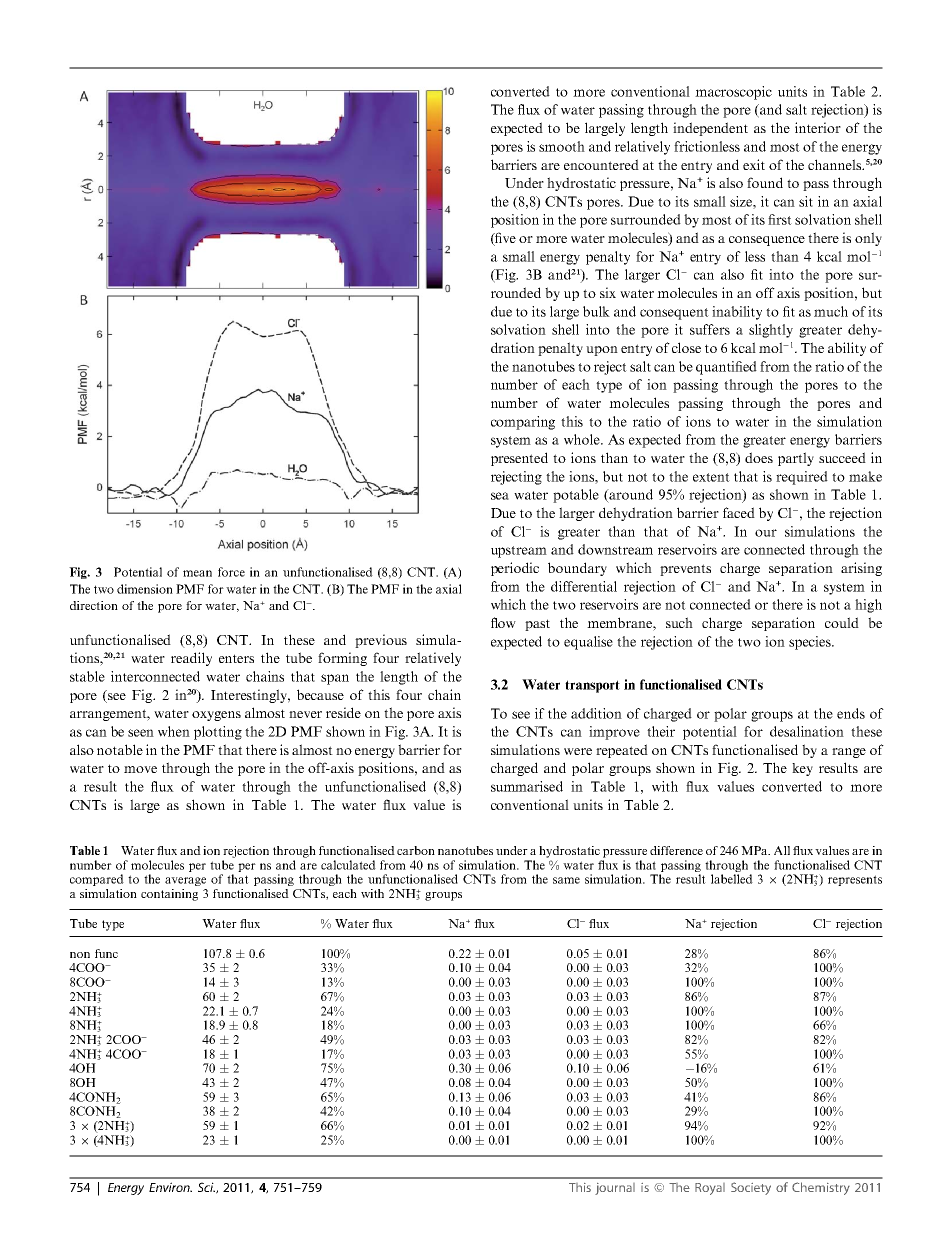  I want to click on interior, so click(818, 127).
